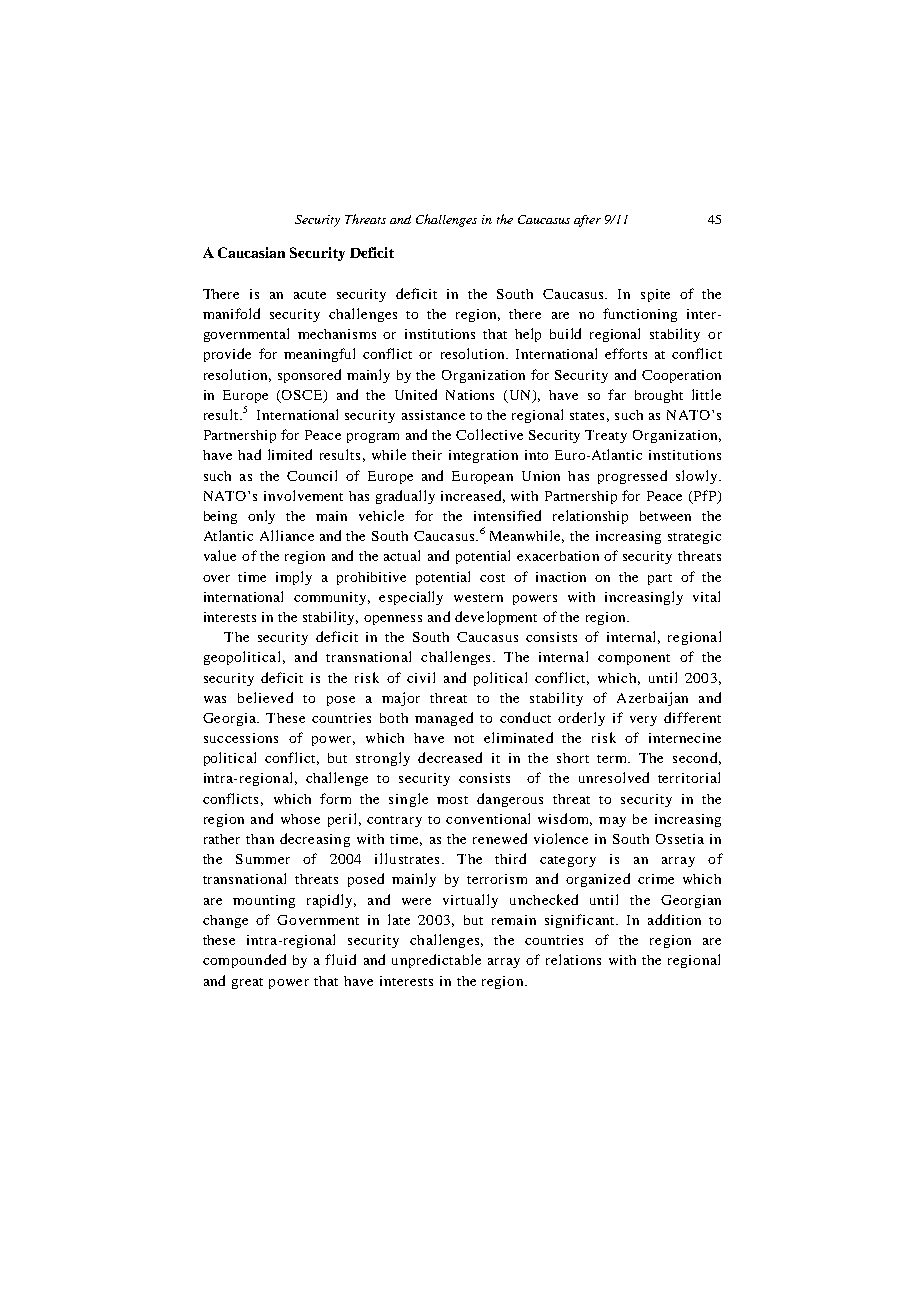 Image resolution: width=924 pixels, height=1308 pixels. Describe the element at coordinates (265, 697) in the image. I see `believed` at that location.
